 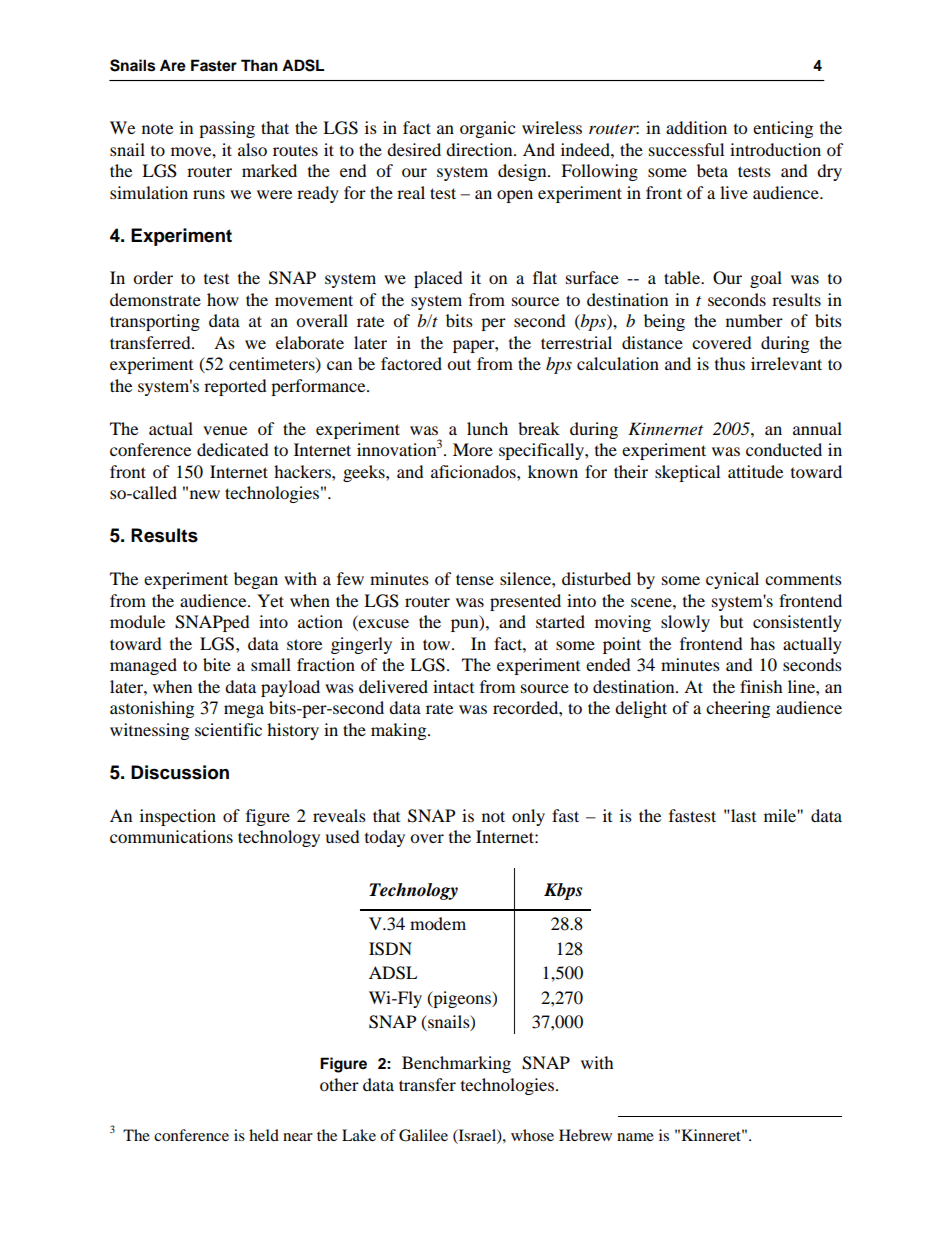 What do you see at coordinates (783, 129) in the screenshot?
I see `enticing` at bounding box center [783, 129].
